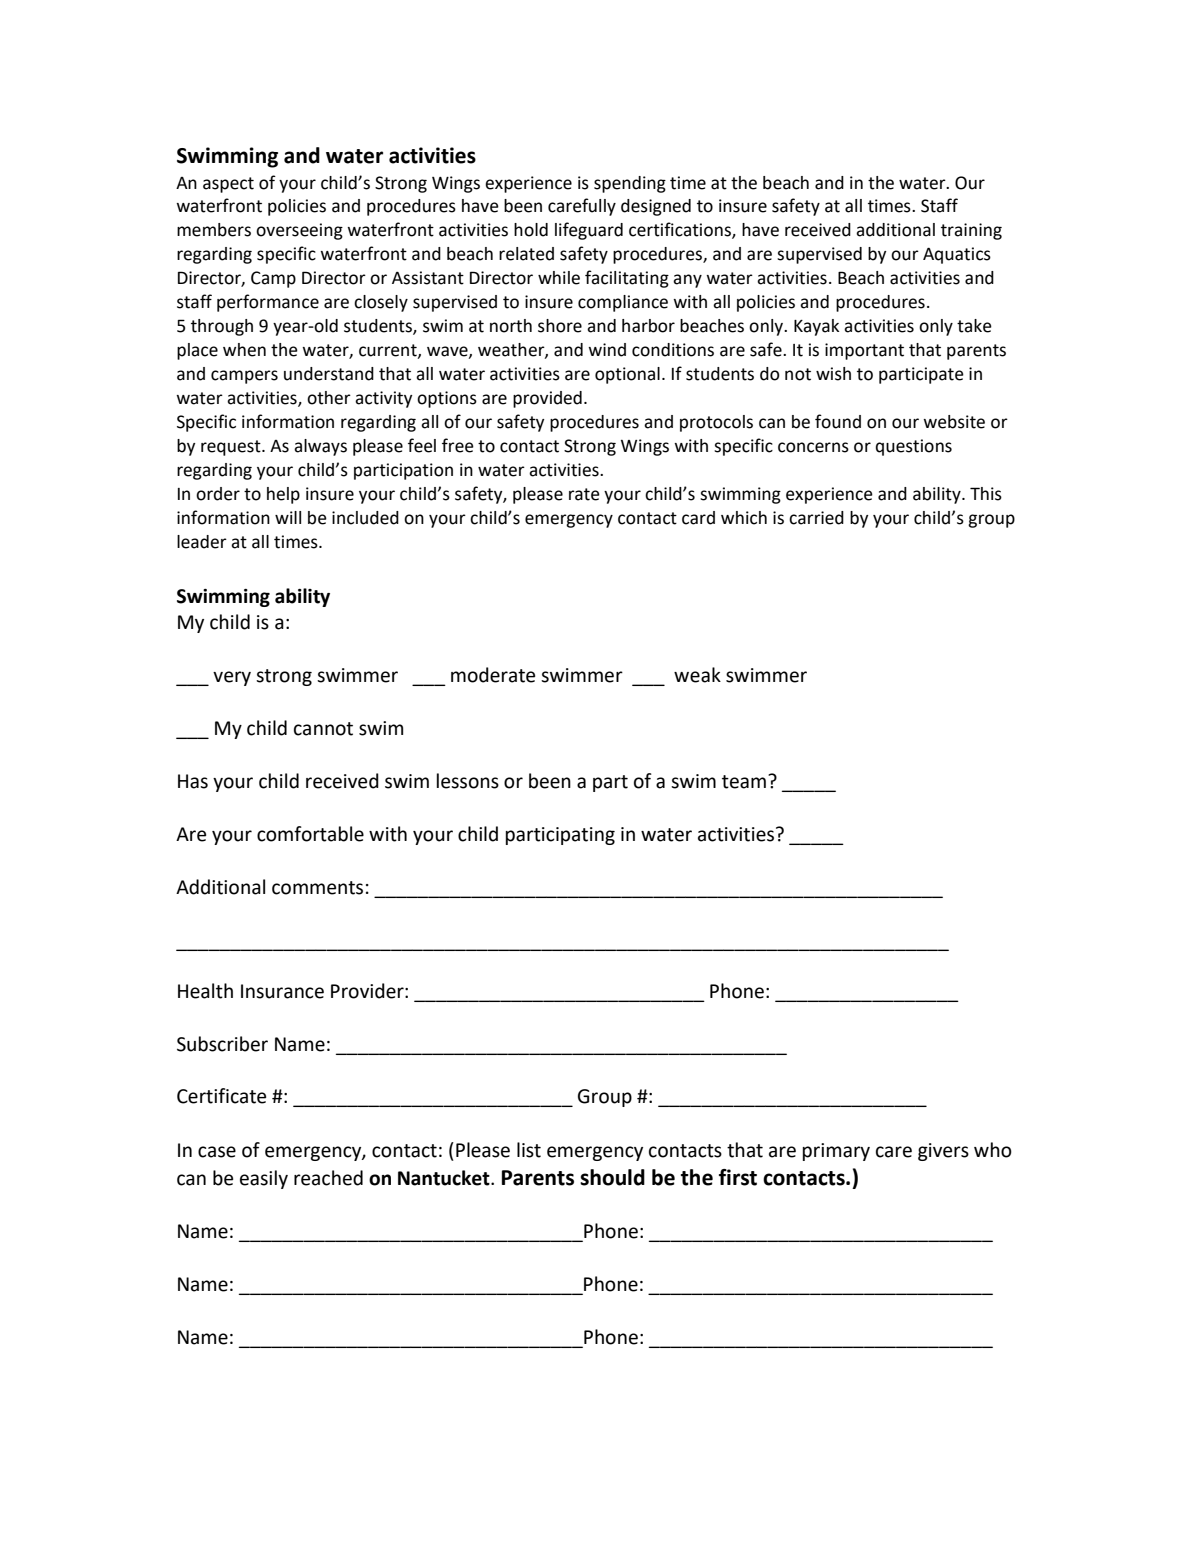 The image size is (1199, 1551). I want to click on comfortable, so click(310, 834).
